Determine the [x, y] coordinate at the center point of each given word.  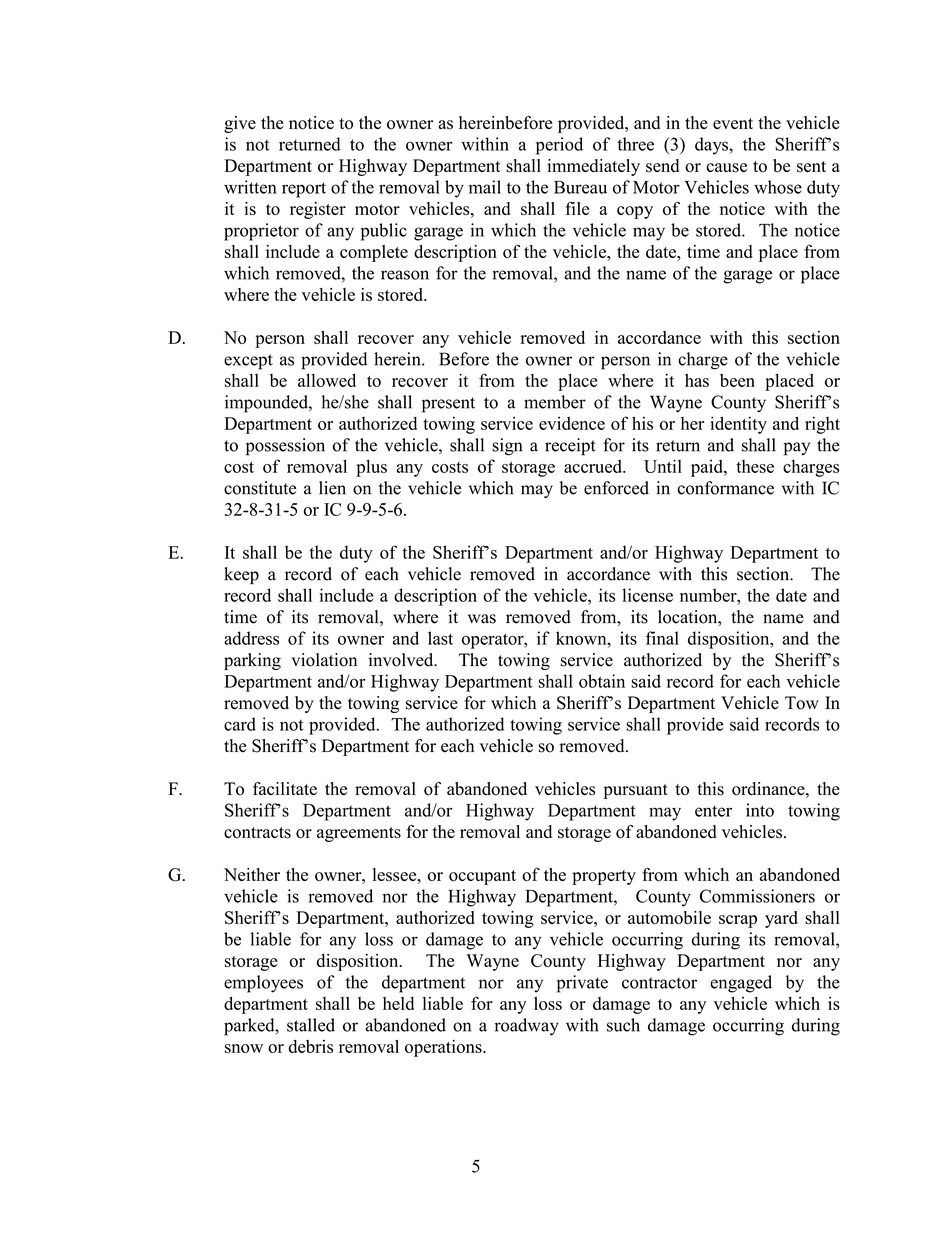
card [240, 724]
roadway [527, 1027]
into [760, 810]
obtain [602, 681]
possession [285, 447]
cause [726, 168]
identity [738, 425]
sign [507, 447]
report [304, 190]
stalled [311, 1025]
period [559, 146]
